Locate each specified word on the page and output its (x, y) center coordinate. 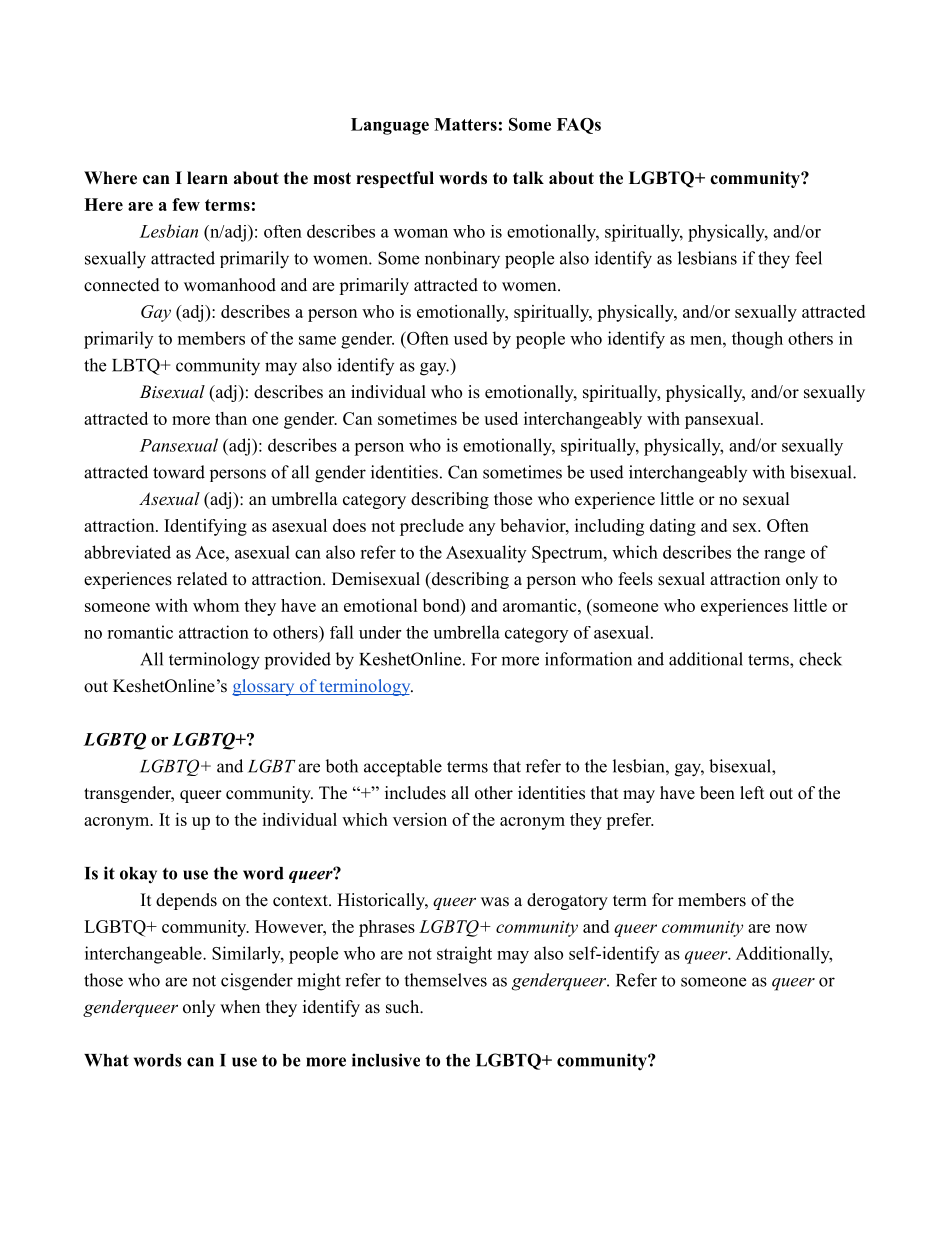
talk (528, 177)
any (482, 529)
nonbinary (462, 260)
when (240, 1007)
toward (179, 472)
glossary (264, 687)
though (757, 340)
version (420, 819)
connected (122, 285)
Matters (465, 124)
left (752, 793)
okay (138, 875)
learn (207, 178)
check (820, 659)
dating (673, 527)
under (380, 632)
